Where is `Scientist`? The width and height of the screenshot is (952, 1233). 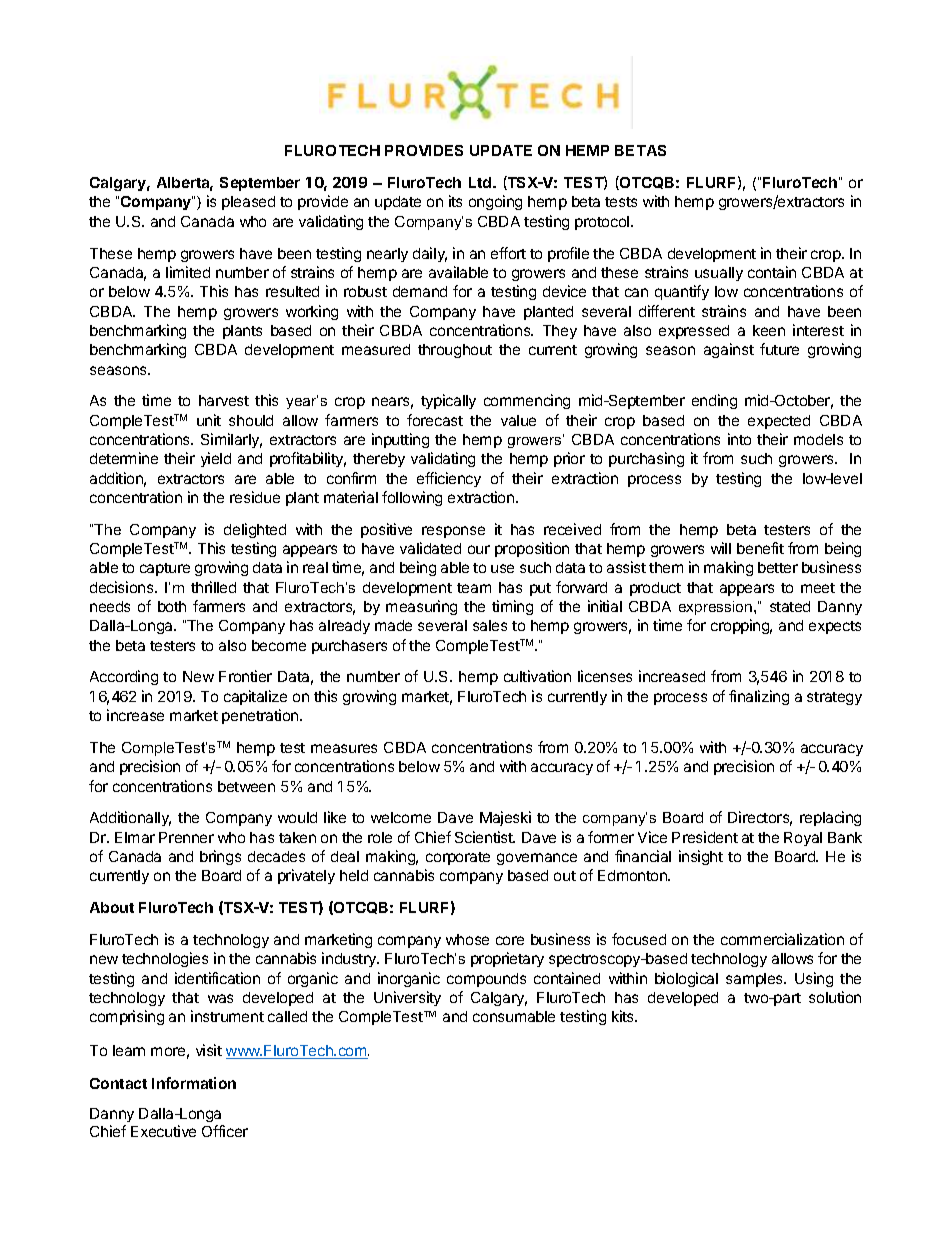
Scientist is located at coordinates (485, 837).
